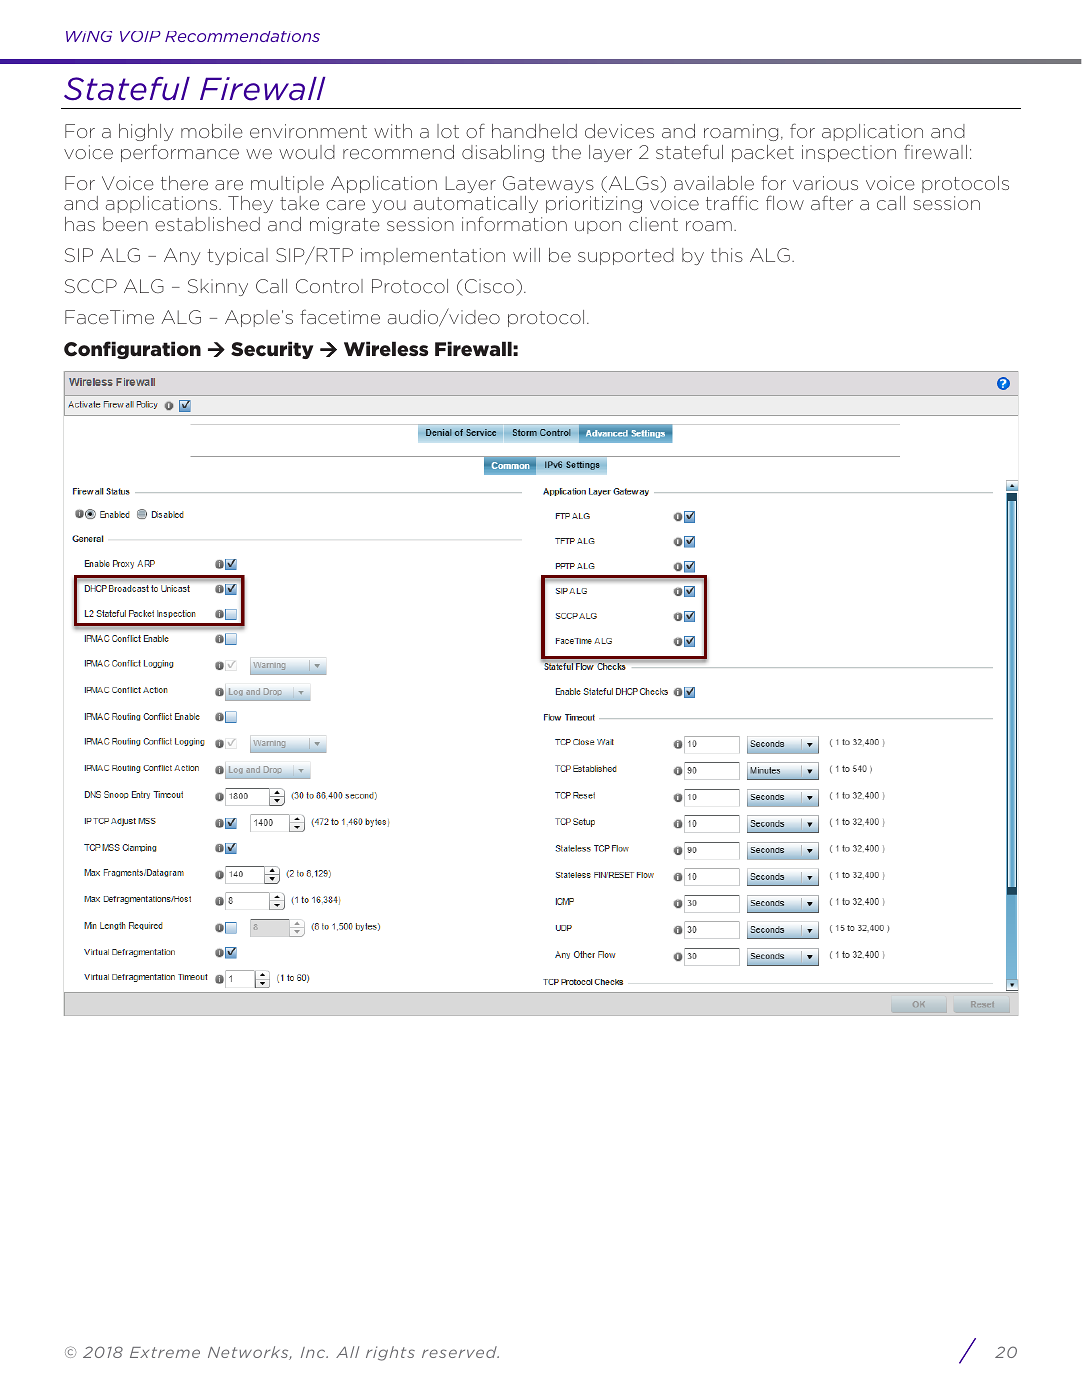  I want to click on this, so click(727, 255).
